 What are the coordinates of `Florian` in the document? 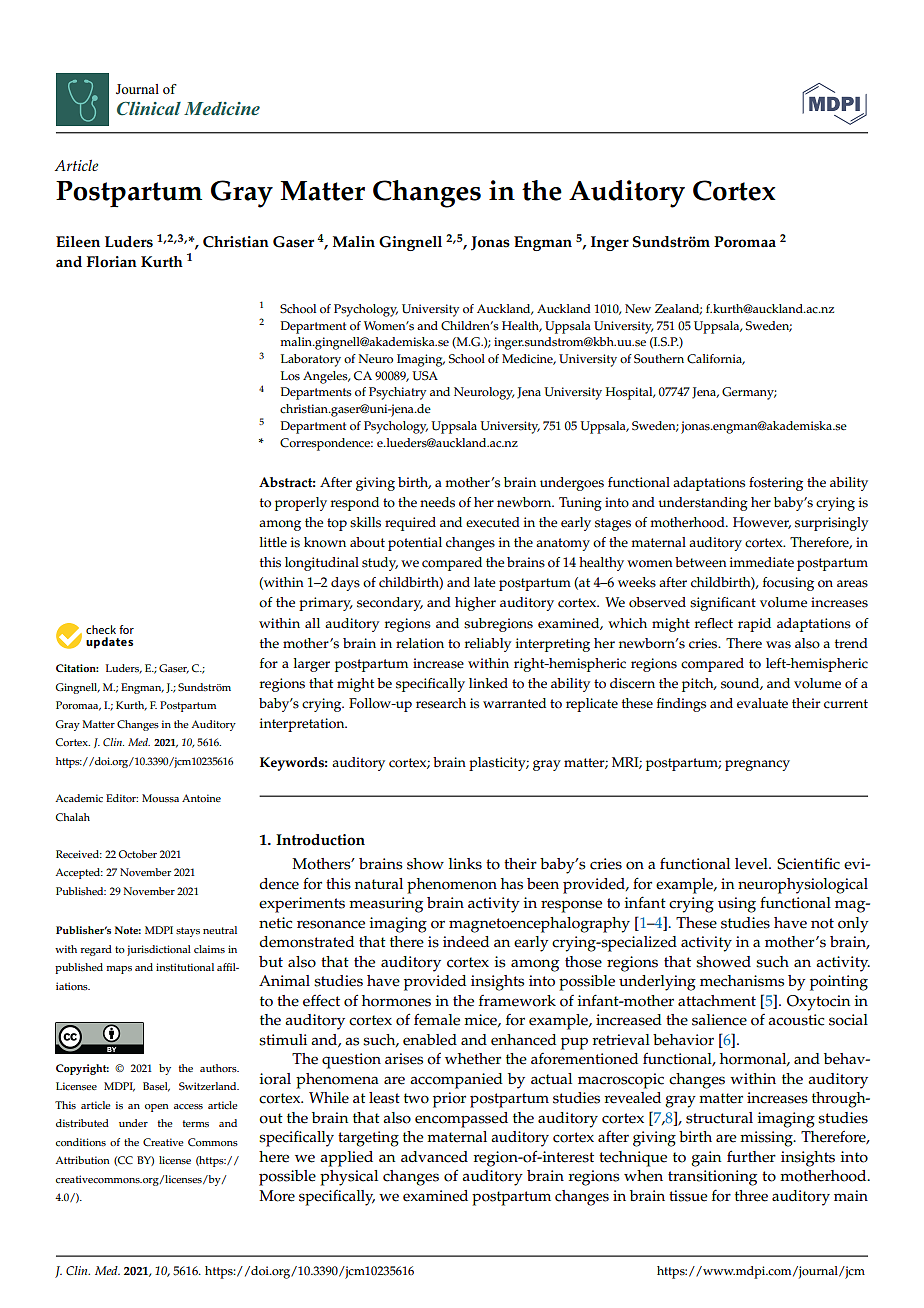 It's located at (112, 262).
